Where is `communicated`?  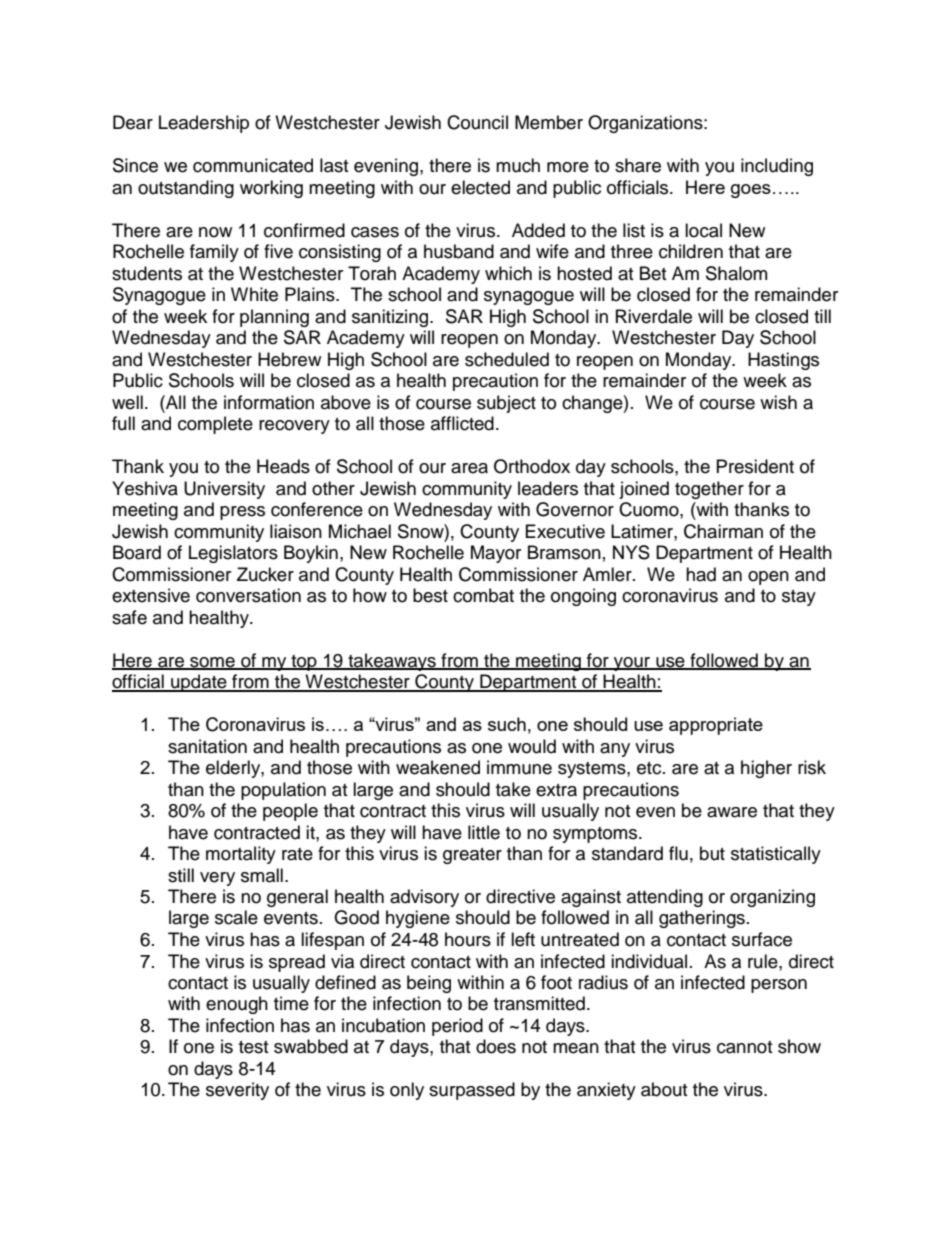
communicated is located at coordinates (253, 165).
